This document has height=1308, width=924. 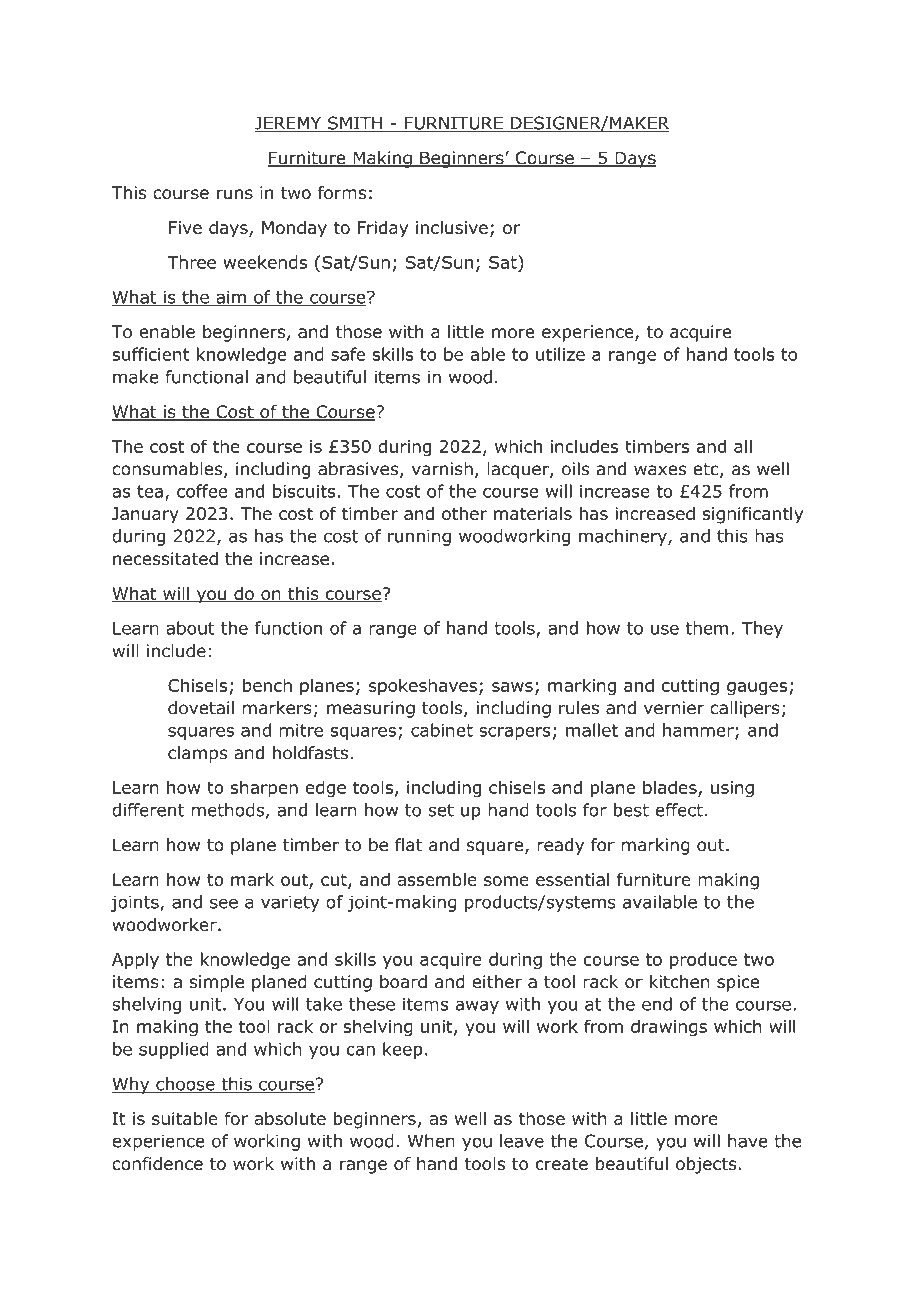 I want to click on set, so click(x=441, y=810).
